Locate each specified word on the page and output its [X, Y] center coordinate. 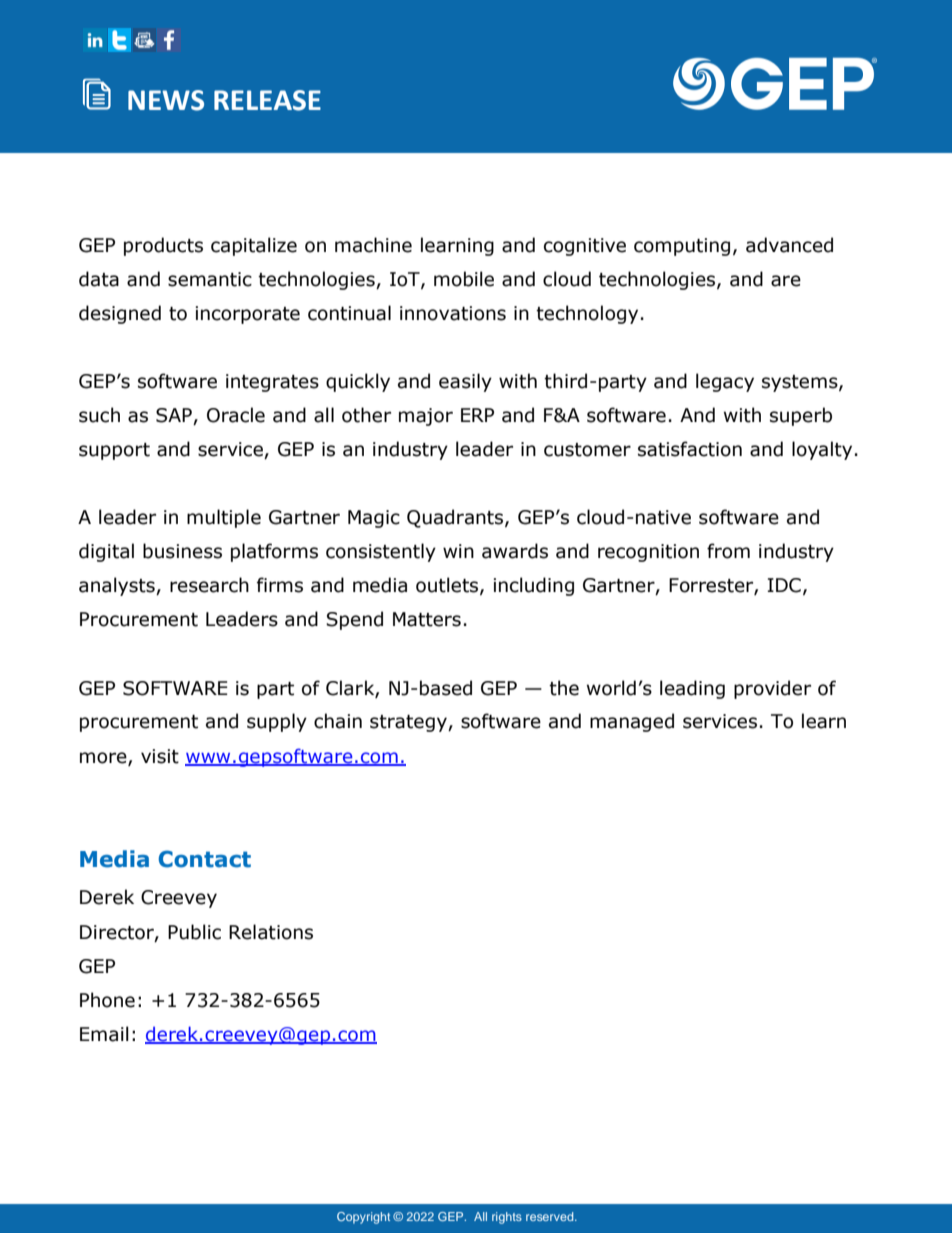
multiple [224, 518]
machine [373, 245]
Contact [205, 859]
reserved [551, 1216]
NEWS [166, 100]
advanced [789, 245]
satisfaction [690, 449]
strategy [409, 723]
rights [507, 1218]
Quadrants [455, 518]
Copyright [363, 1218]
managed [632, 722]
